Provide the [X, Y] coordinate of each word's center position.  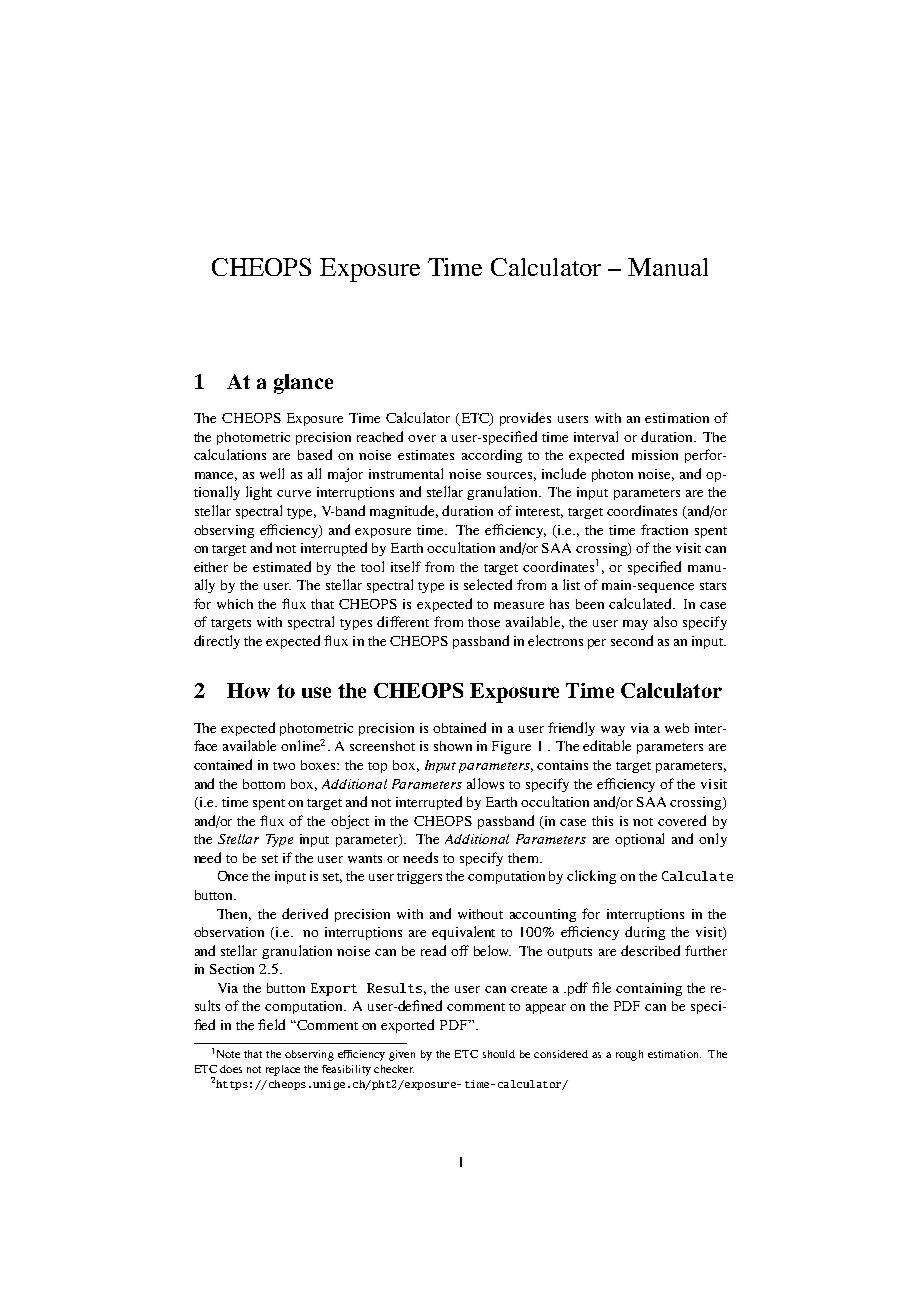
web [677, 728]
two [284, 766]
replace [283, 1070]
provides [525, 419]
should [499, 1054]
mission [655, 455]
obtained [459, 727]
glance [303, 384]
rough [629, 1055]
